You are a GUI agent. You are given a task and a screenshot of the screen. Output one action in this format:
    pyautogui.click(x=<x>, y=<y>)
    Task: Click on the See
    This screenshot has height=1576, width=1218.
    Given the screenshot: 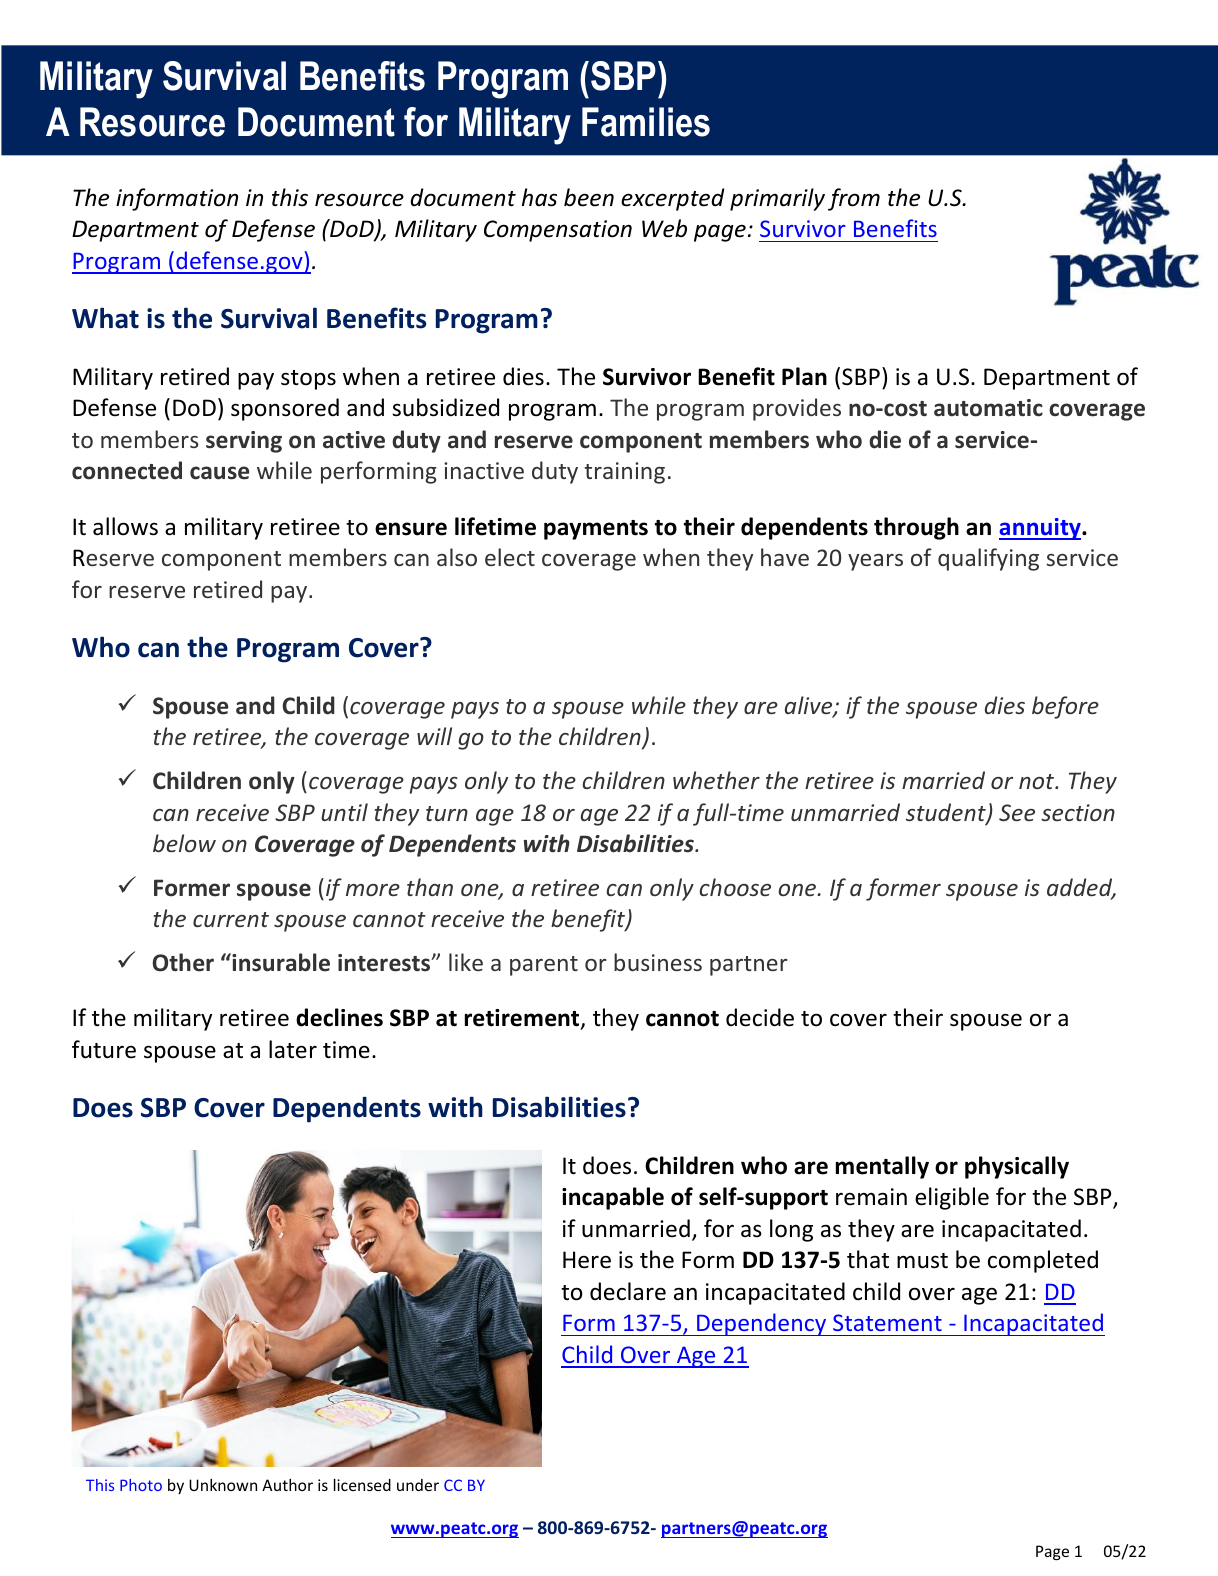 What is the action you would take?
    pyautogui.click(x=1017, y=812)
